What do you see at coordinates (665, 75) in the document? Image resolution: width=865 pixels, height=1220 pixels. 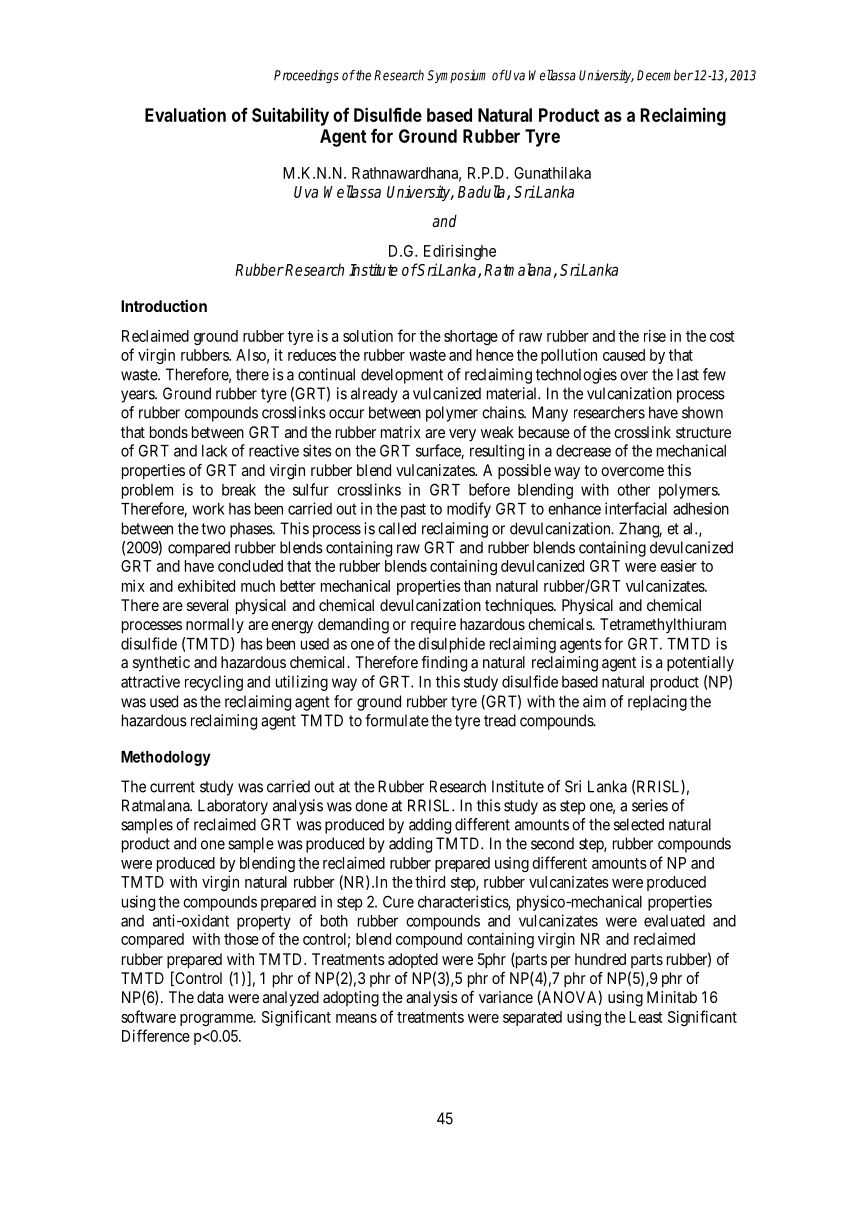 I see `December` at bounding box center [665, 75].
